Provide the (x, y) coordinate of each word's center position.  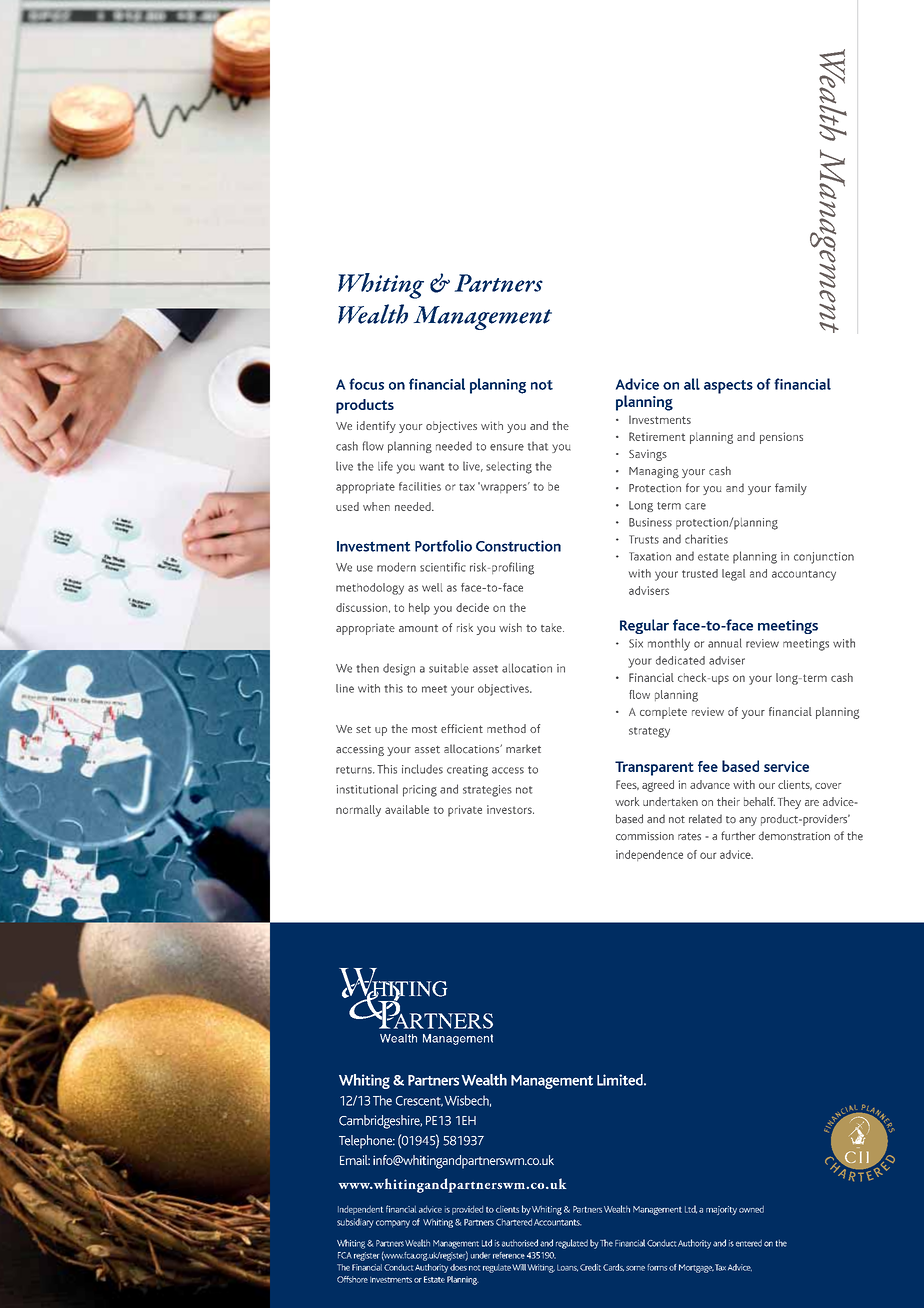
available (407, 809)
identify (376, 427)
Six (636, 643)
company (393, 1224)
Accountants (558, 1222)
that (538, 446)
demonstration (794, 836)
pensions (781, 438)
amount (418, 628)
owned (751, 1209)
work (627, 801)
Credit (590, 1267)
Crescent (419, 1101)
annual (725, 643)
